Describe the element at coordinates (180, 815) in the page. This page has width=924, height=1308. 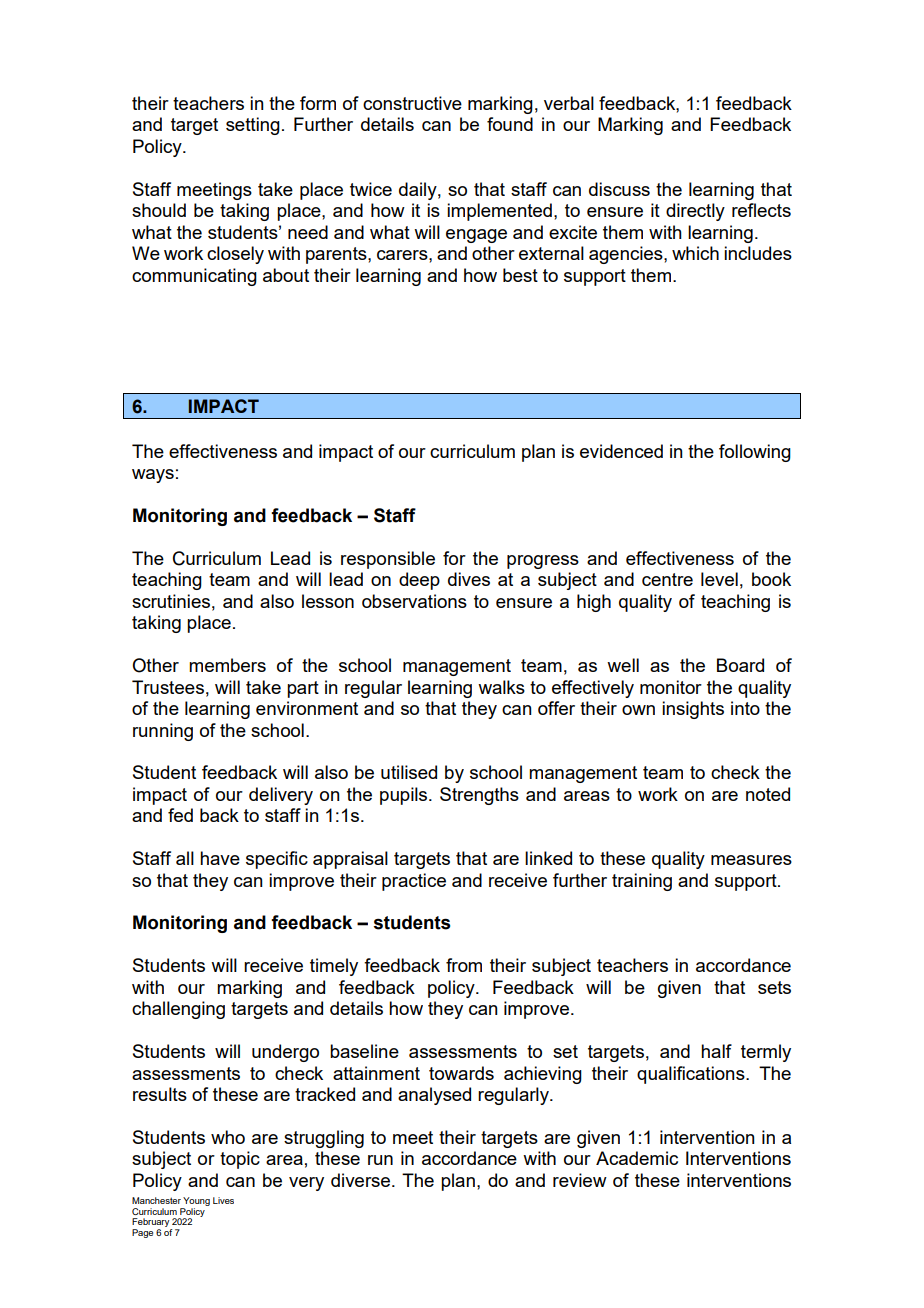
I see `fed` at that location.
